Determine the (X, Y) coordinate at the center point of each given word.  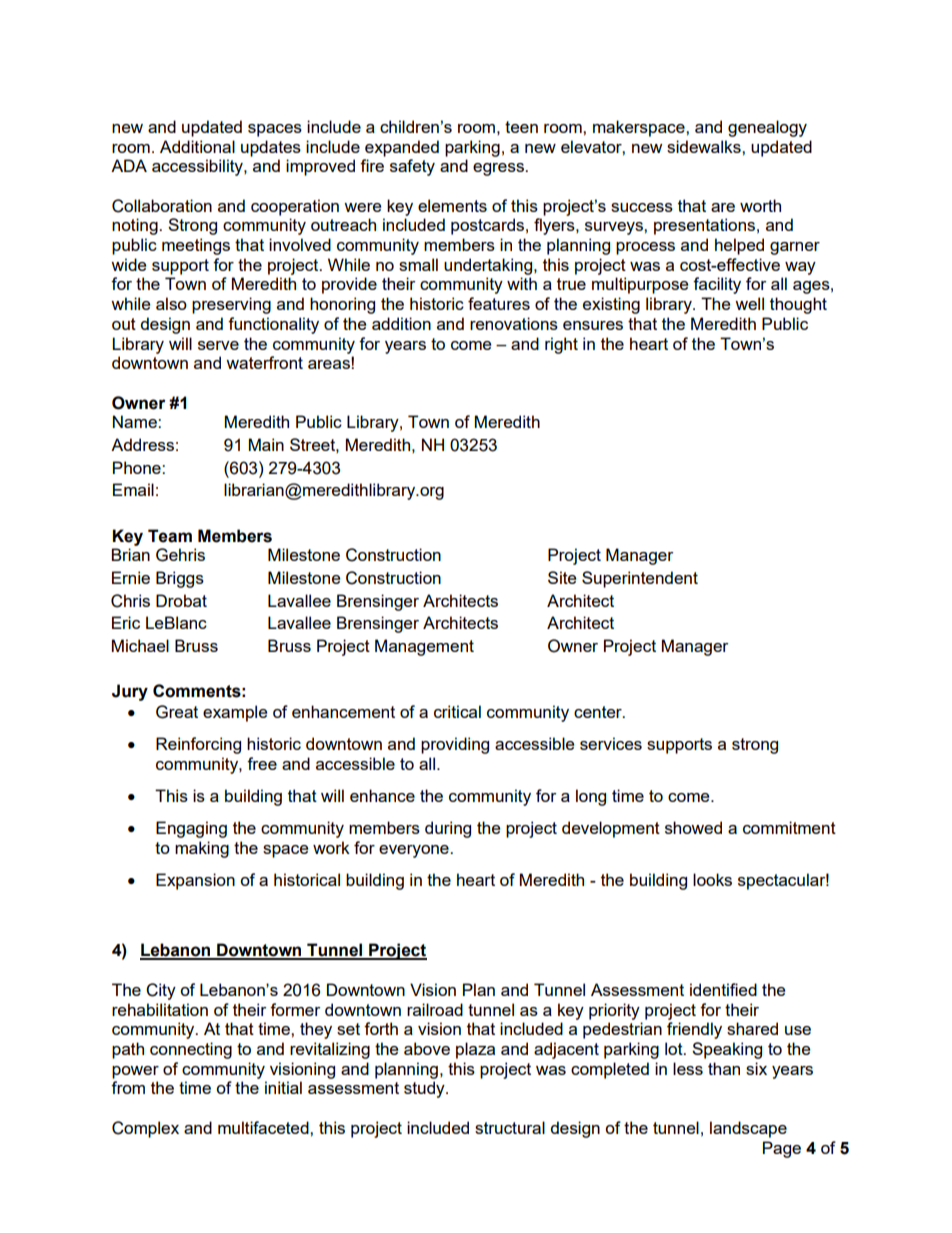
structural (510, 1127)
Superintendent (640, 579)
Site (562, 577)
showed (693, 827)
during (448, 829)
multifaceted (264, 1127)
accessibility (198, 167)
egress (499, 169)
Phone (138, 467)
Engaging (191, 829)
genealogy (767, 128)
